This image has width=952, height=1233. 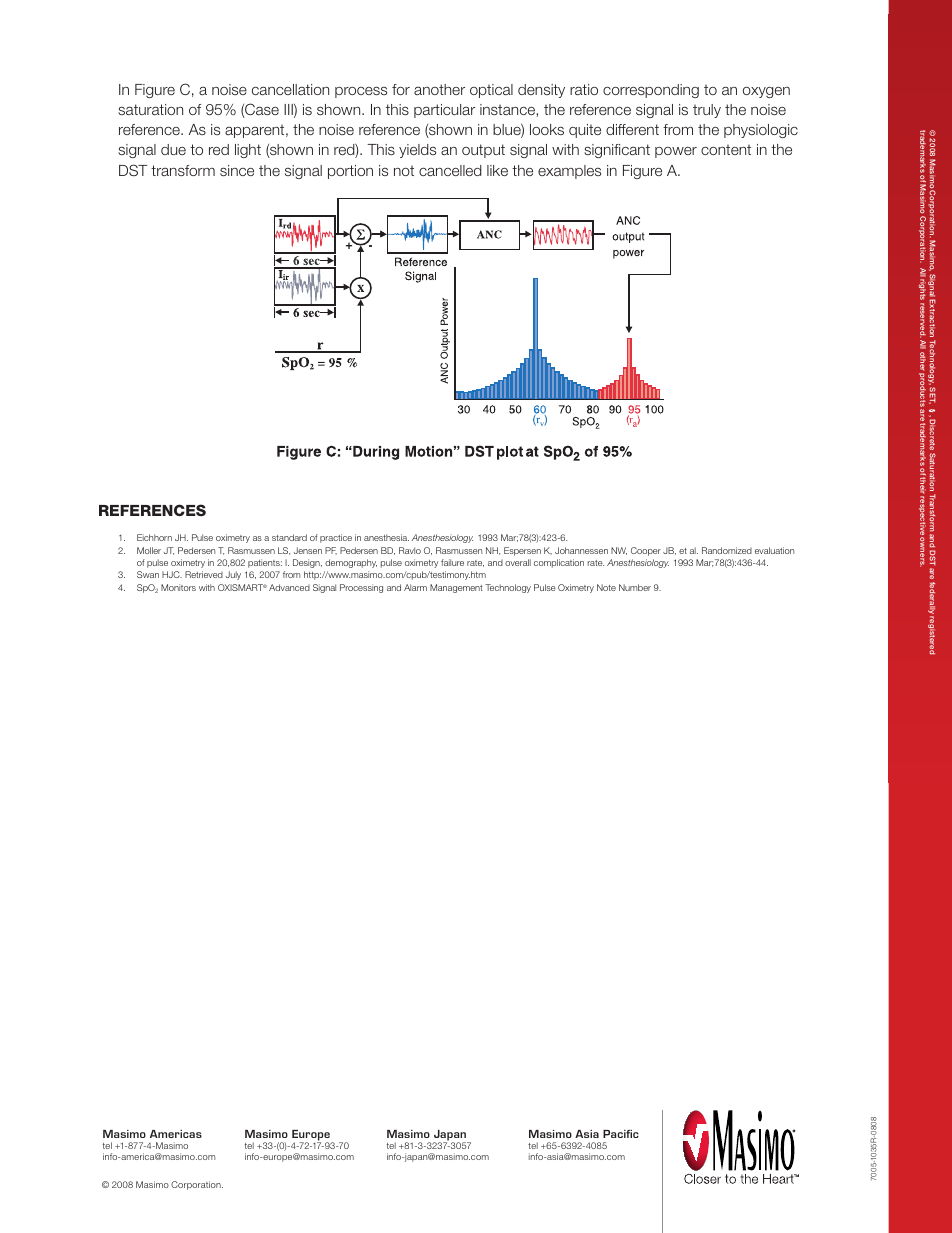 I want to click on July, so click(x=233, y=575).
